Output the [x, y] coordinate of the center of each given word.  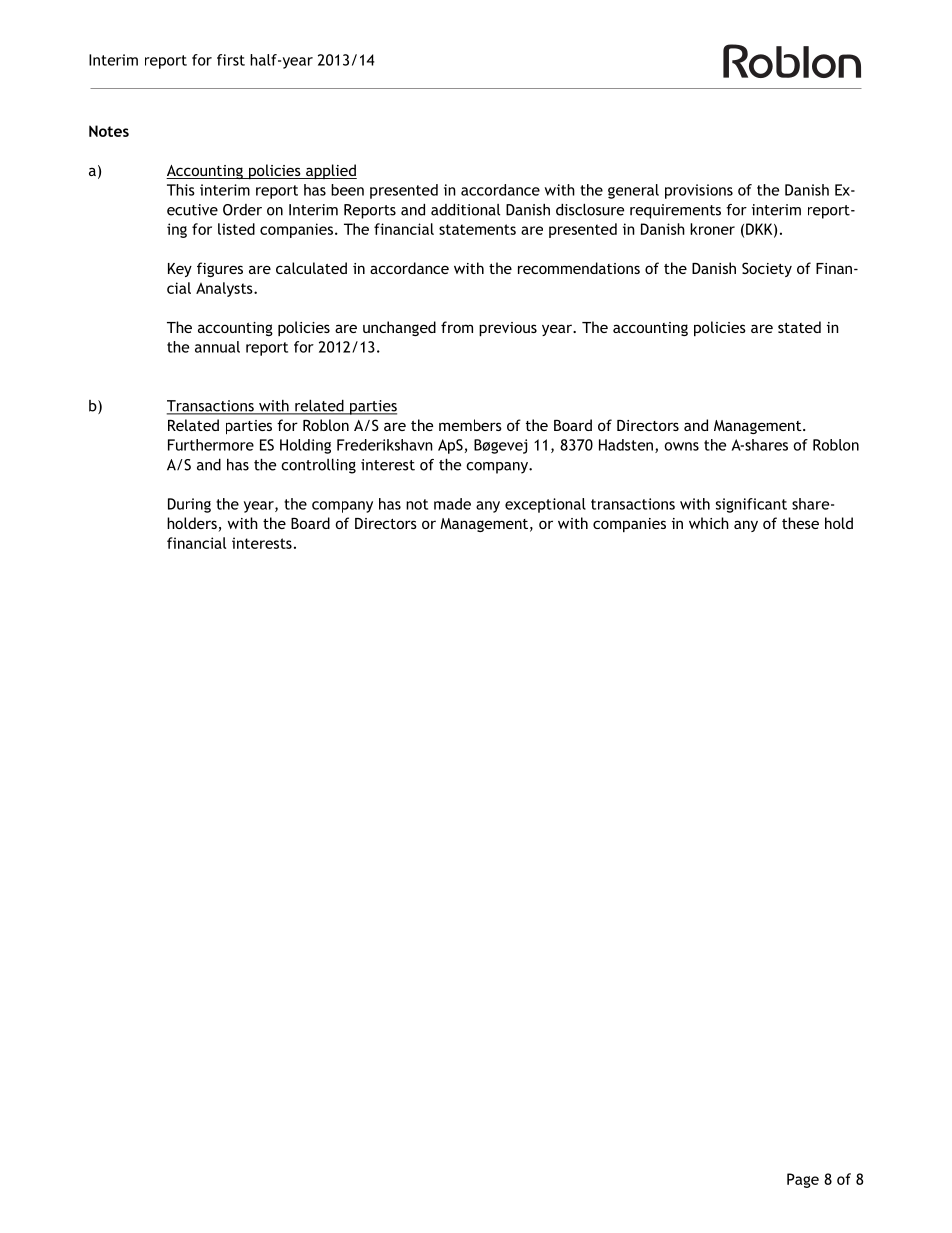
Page [803, 1180]
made [452, 504]
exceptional [545, 505]
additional [465, 210]
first [231, 60]
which [709, 523]
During [189, 505]
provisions [699, 191]
